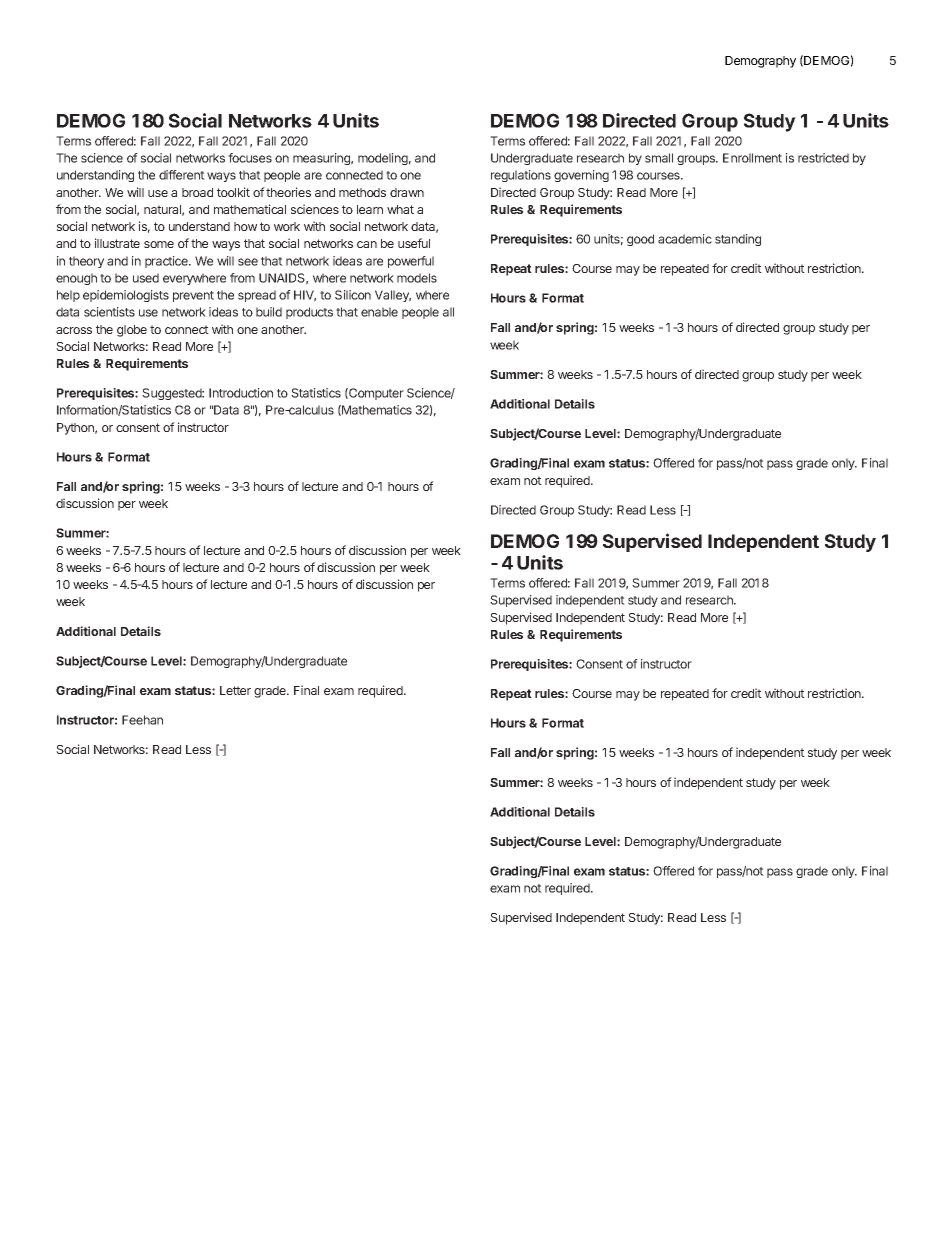 The width and height of the document is (952, 1233). Describe the element at coordinates (132, 331) in the document. I see `globe` at that location.
